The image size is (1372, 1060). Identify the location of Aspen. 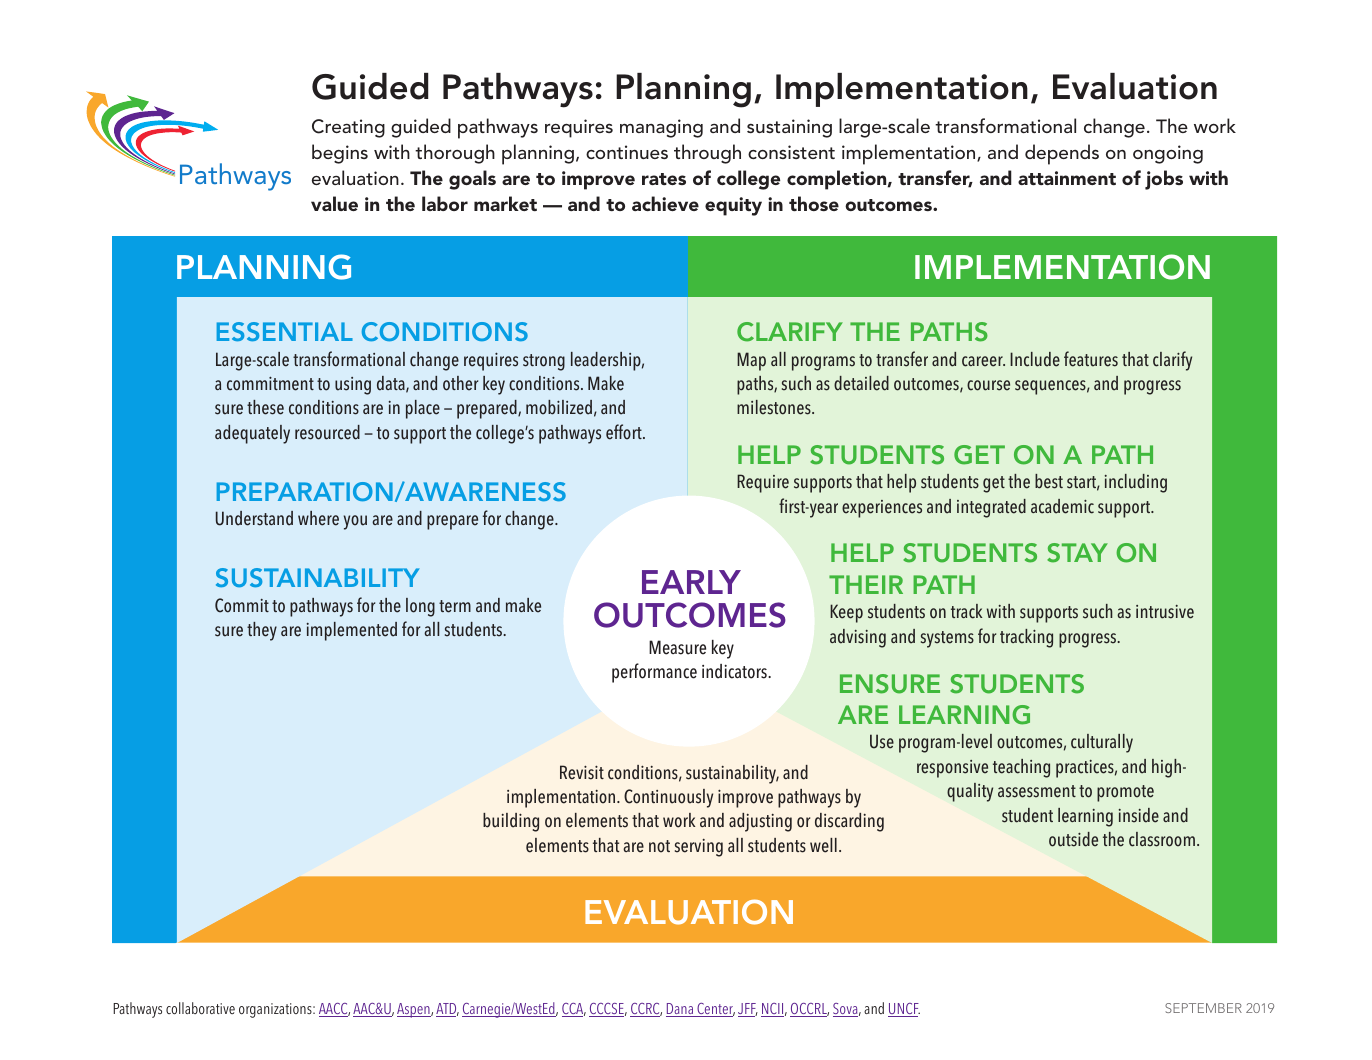
(414, 1010).
